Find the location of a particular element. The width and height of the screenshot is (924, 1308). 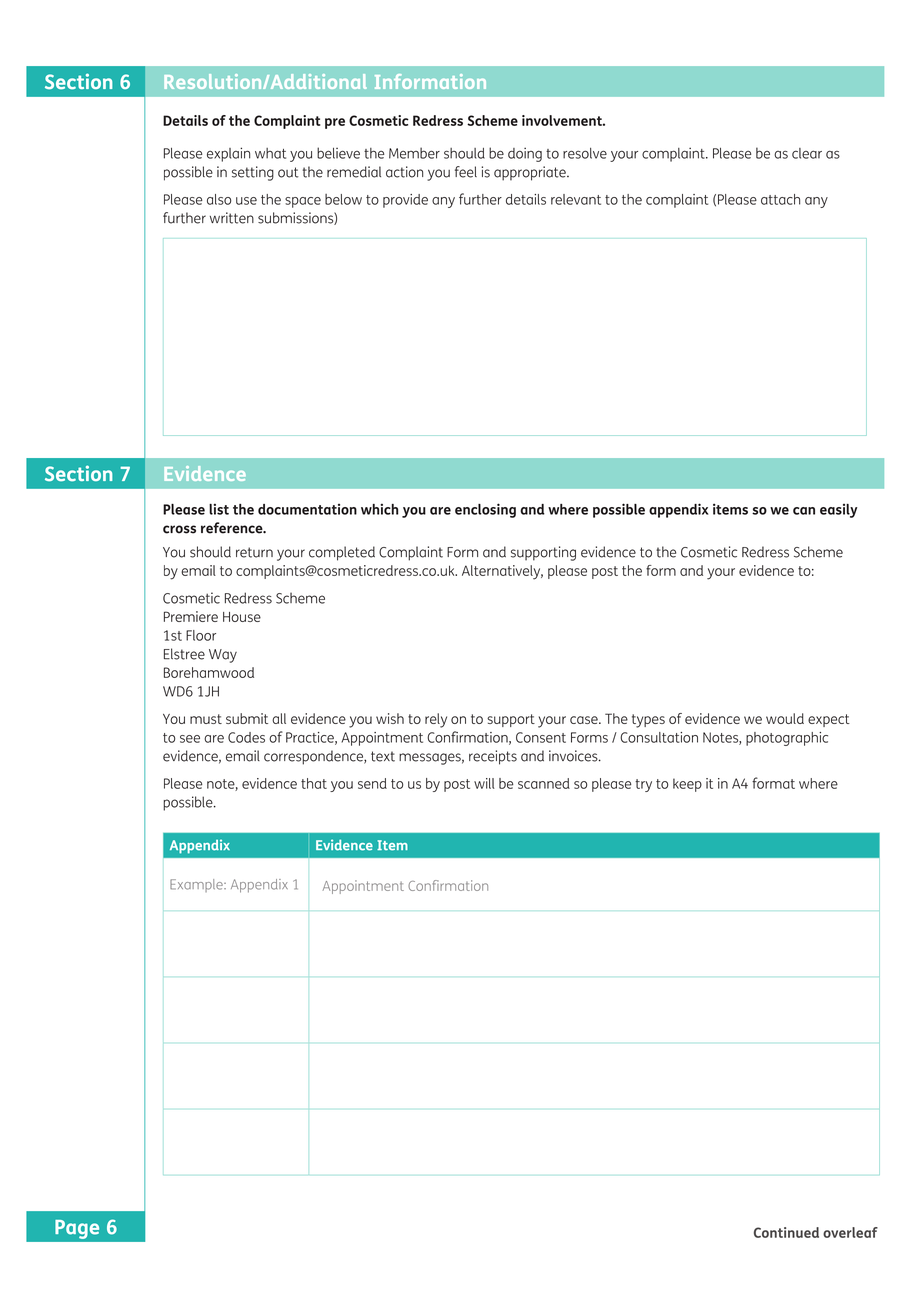

cross is located at coordinates (179, 529).
